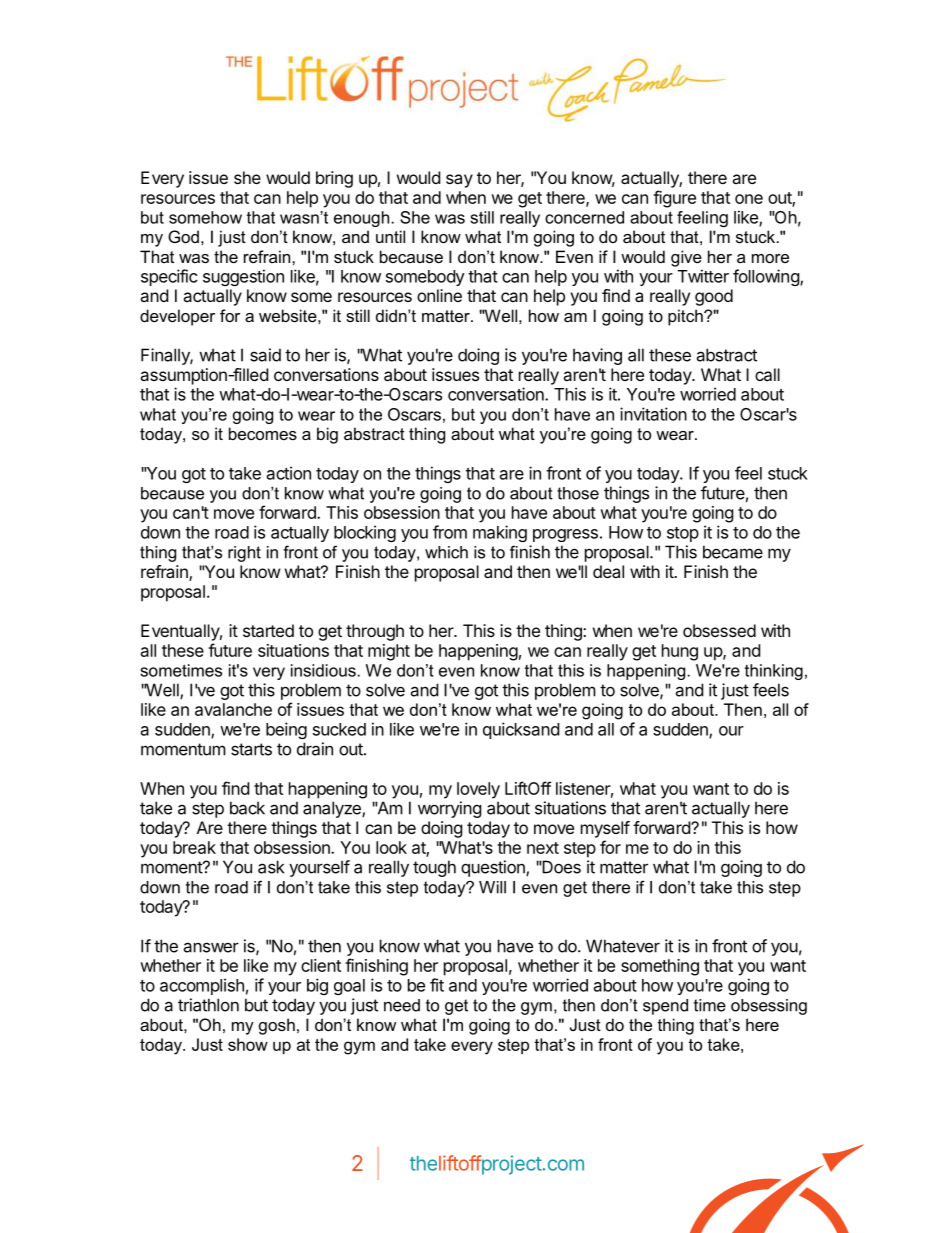 The width and height of the document is (952, 1233). What do you see at coordinates (277, 1026) in the document?
I see `gosh` at bounding box center [277, 1026].
